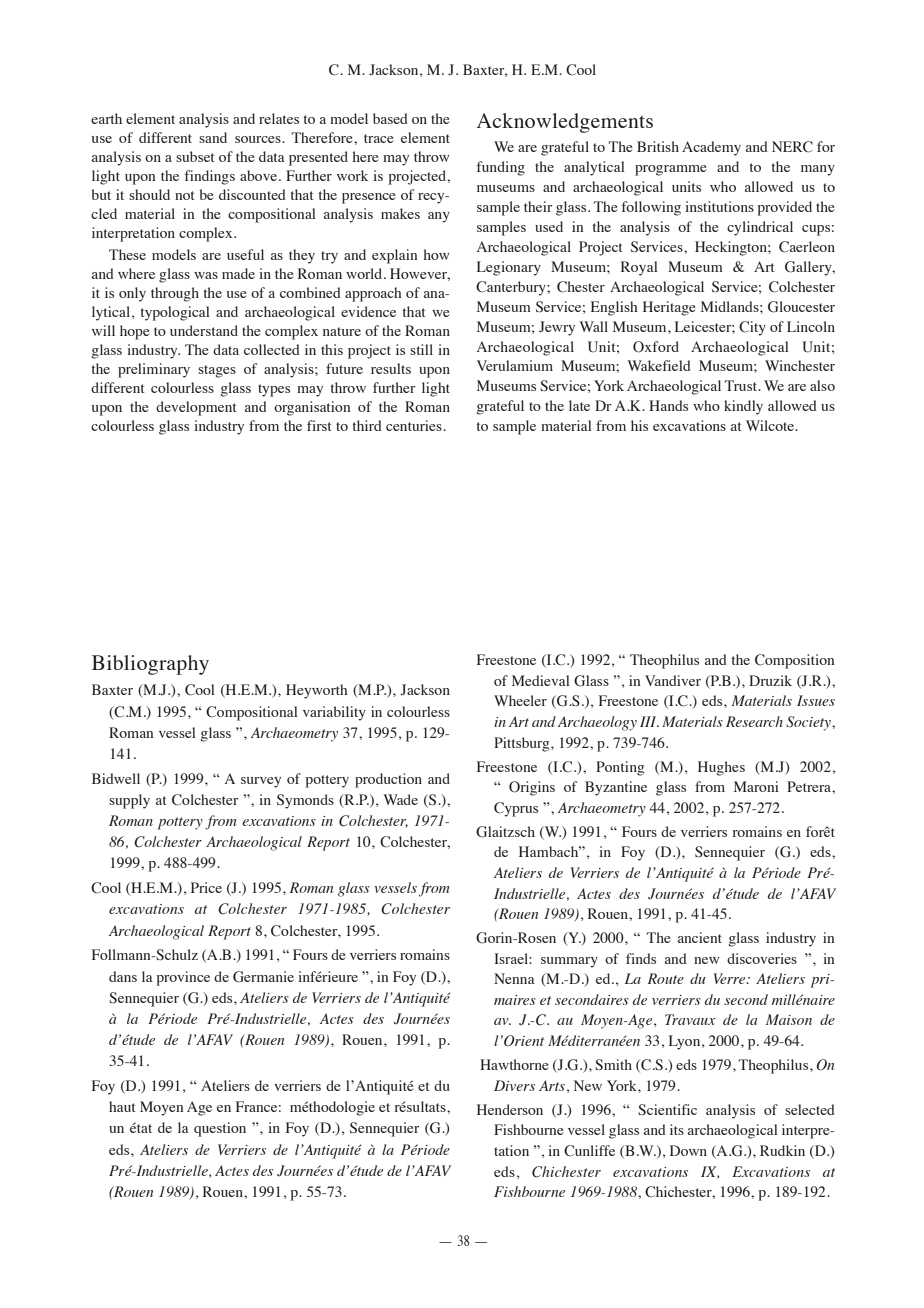 The height and width of the page is (1308, 924). What do you see at coordinates (150, 665) in the page?
I see `Bibliography` at bounding box center [150, 665].
